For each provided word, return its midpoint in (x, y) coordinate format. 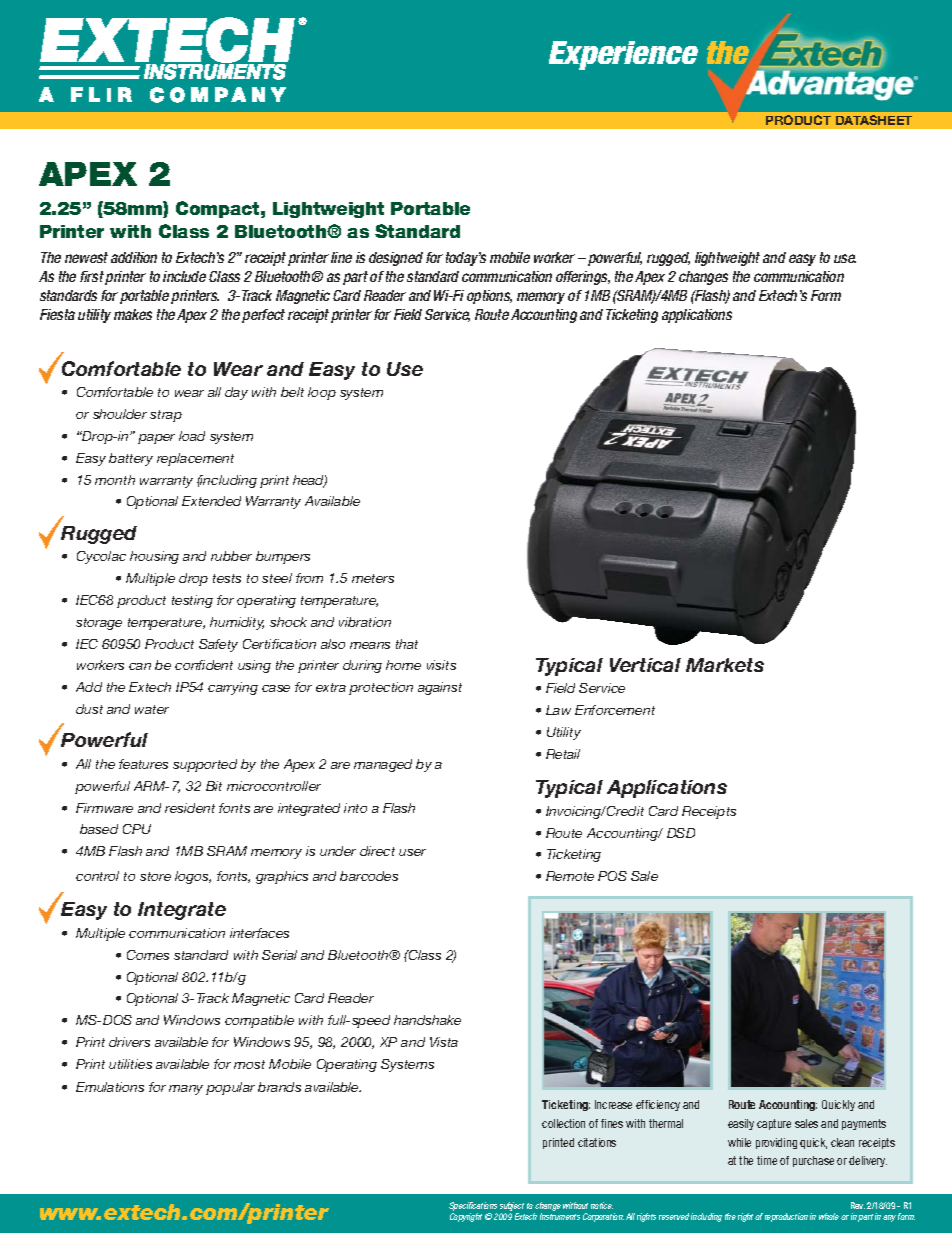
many (186, 1090)
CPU (137, 829)
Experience (623, 55)
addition (134, 257)
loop (322, 393)
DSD (681, 833)
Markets (725, 665)
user (412, 852)
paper (156, 439)
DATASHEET (874, 120)
